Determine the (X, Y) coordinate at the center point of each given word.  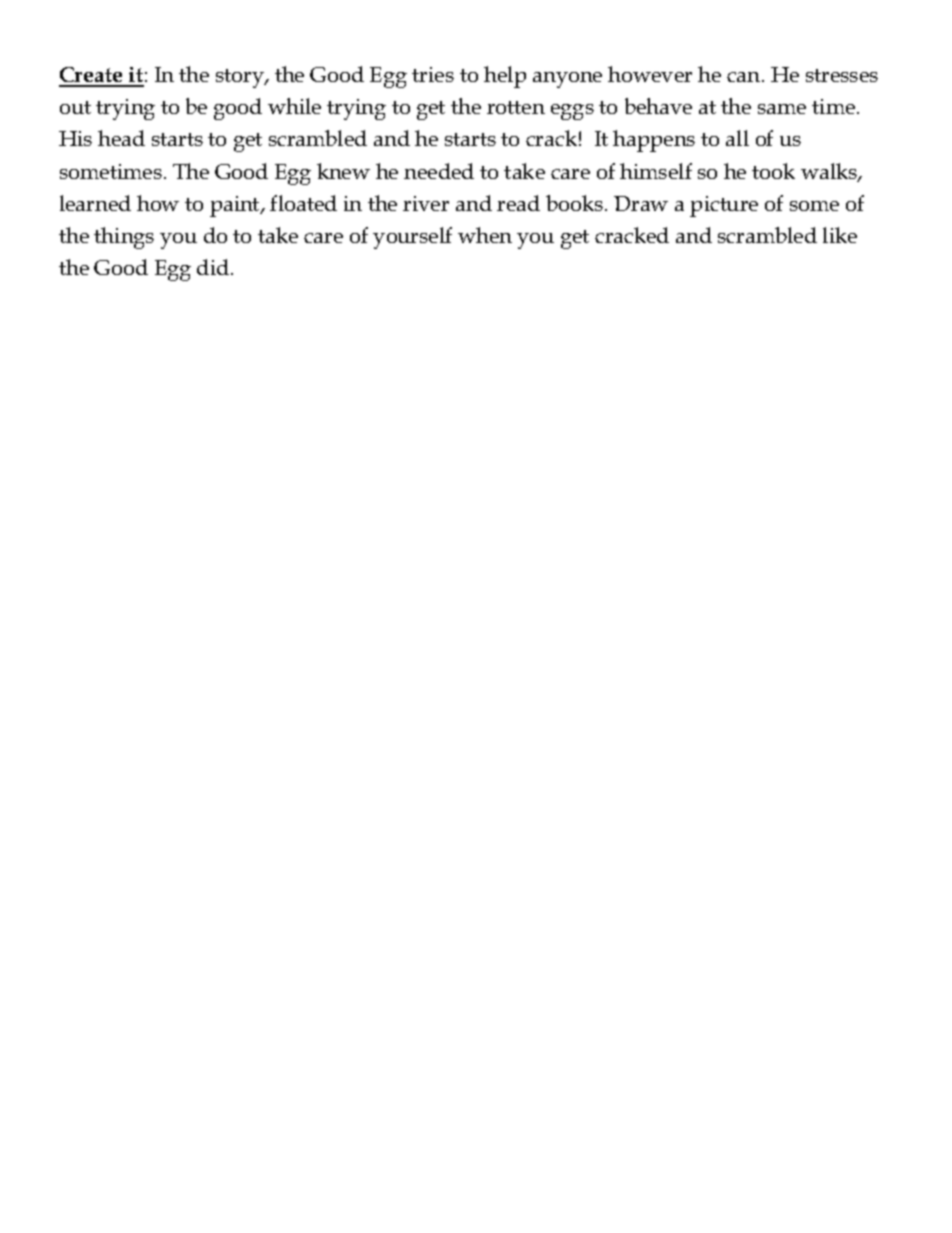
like (840, 235)
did (214, 267)
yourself (412, 238)
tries (433, 74)
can (745, 77)
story (241, 78)
